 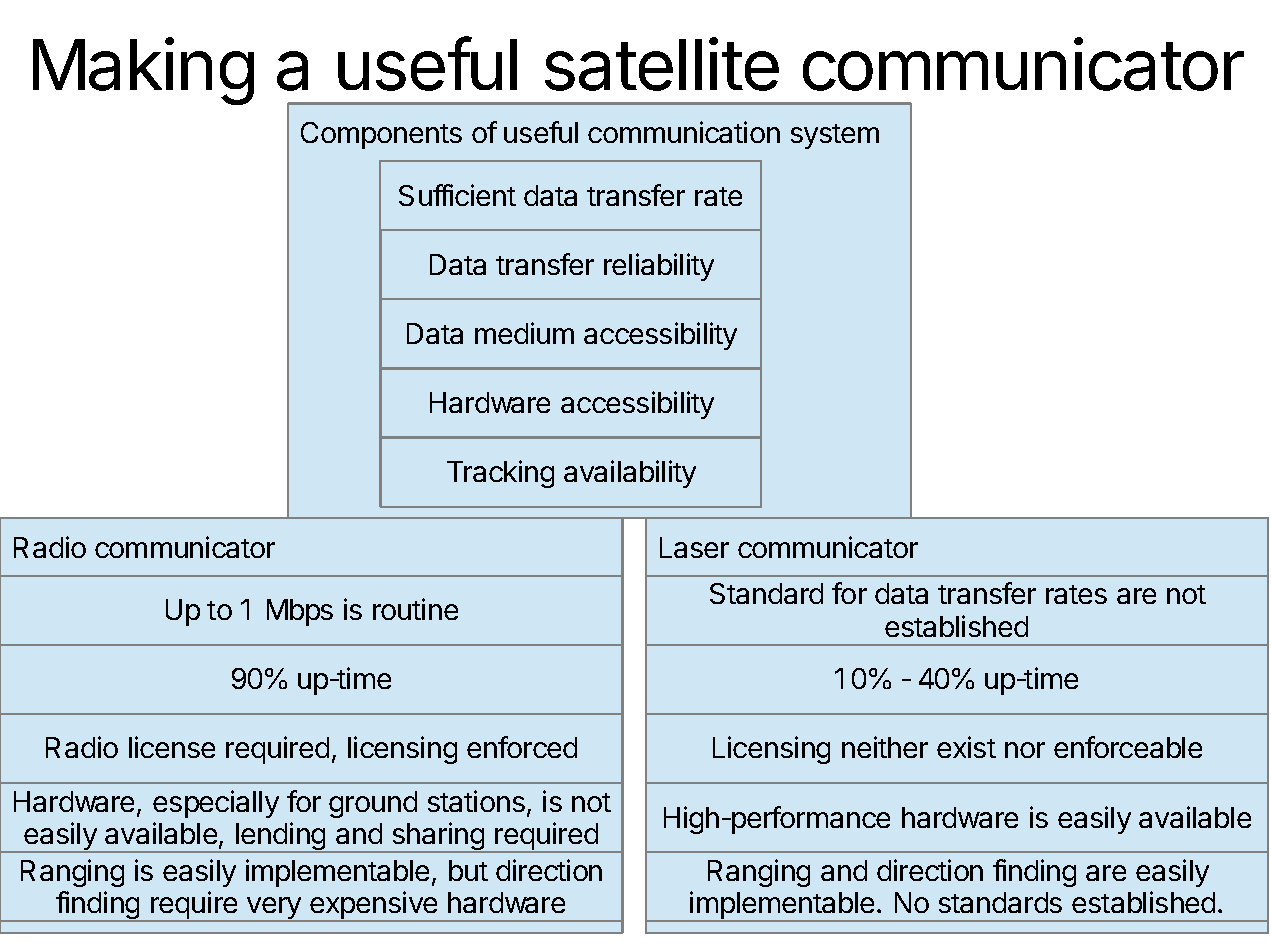 What do you see at coordinates (274, 909) in the screenshot?
I see `very` at bounding box center [274, 909].
